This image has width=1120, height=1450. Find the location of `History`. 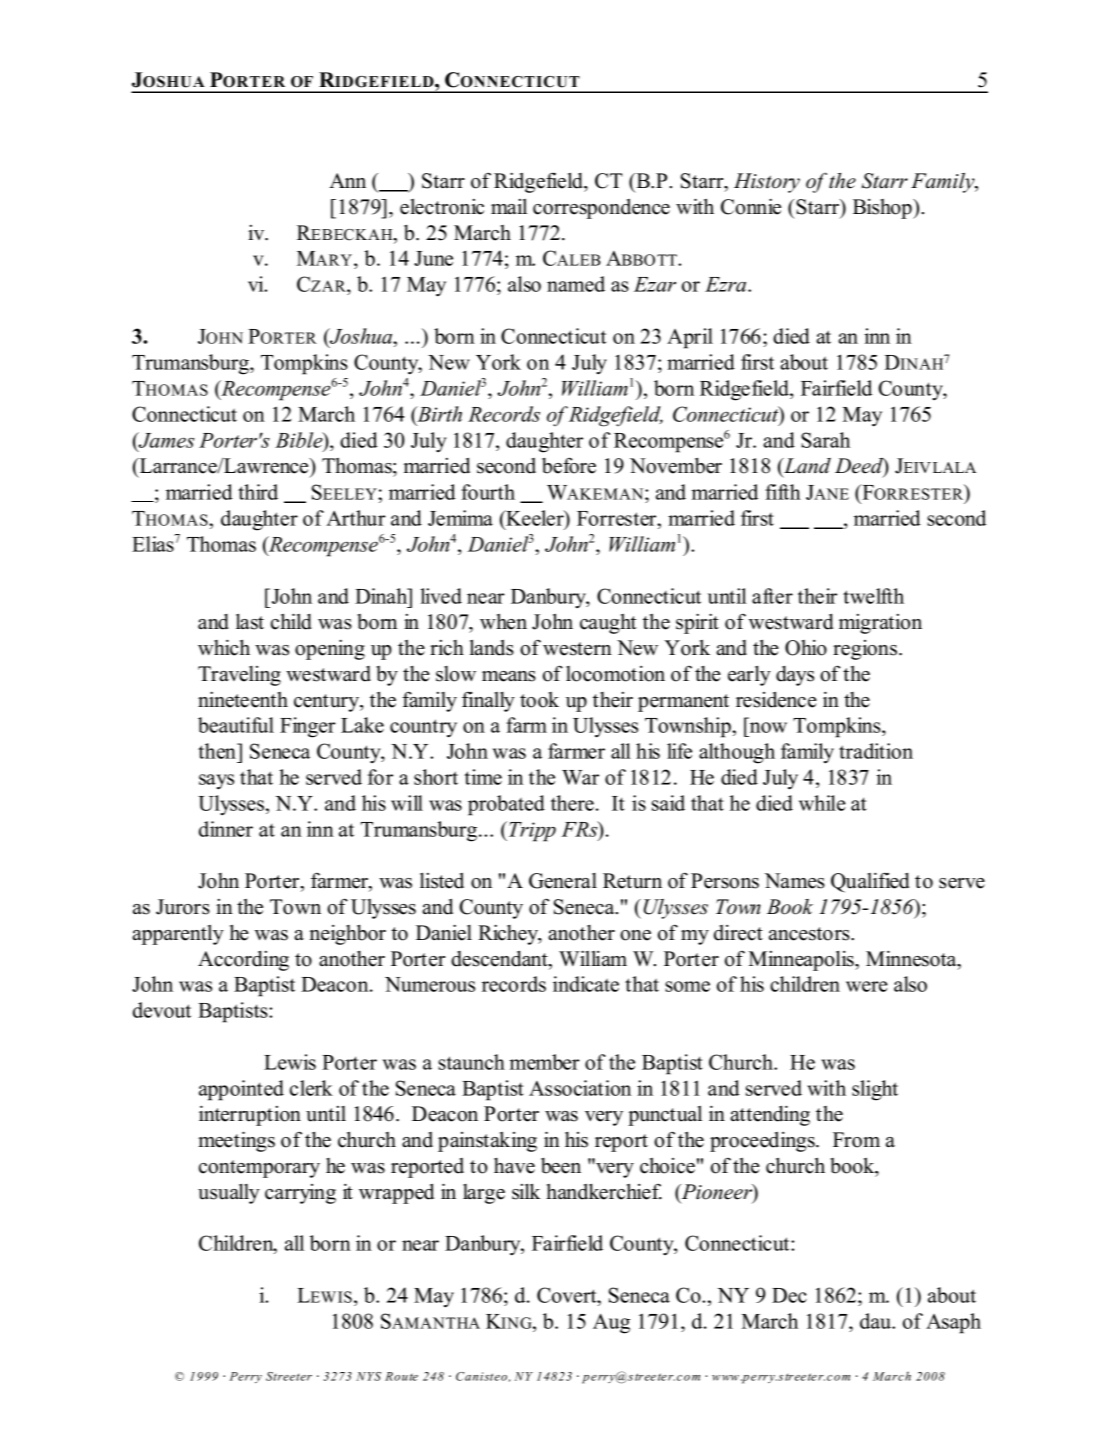

History is located at coordinates (767, 183).
